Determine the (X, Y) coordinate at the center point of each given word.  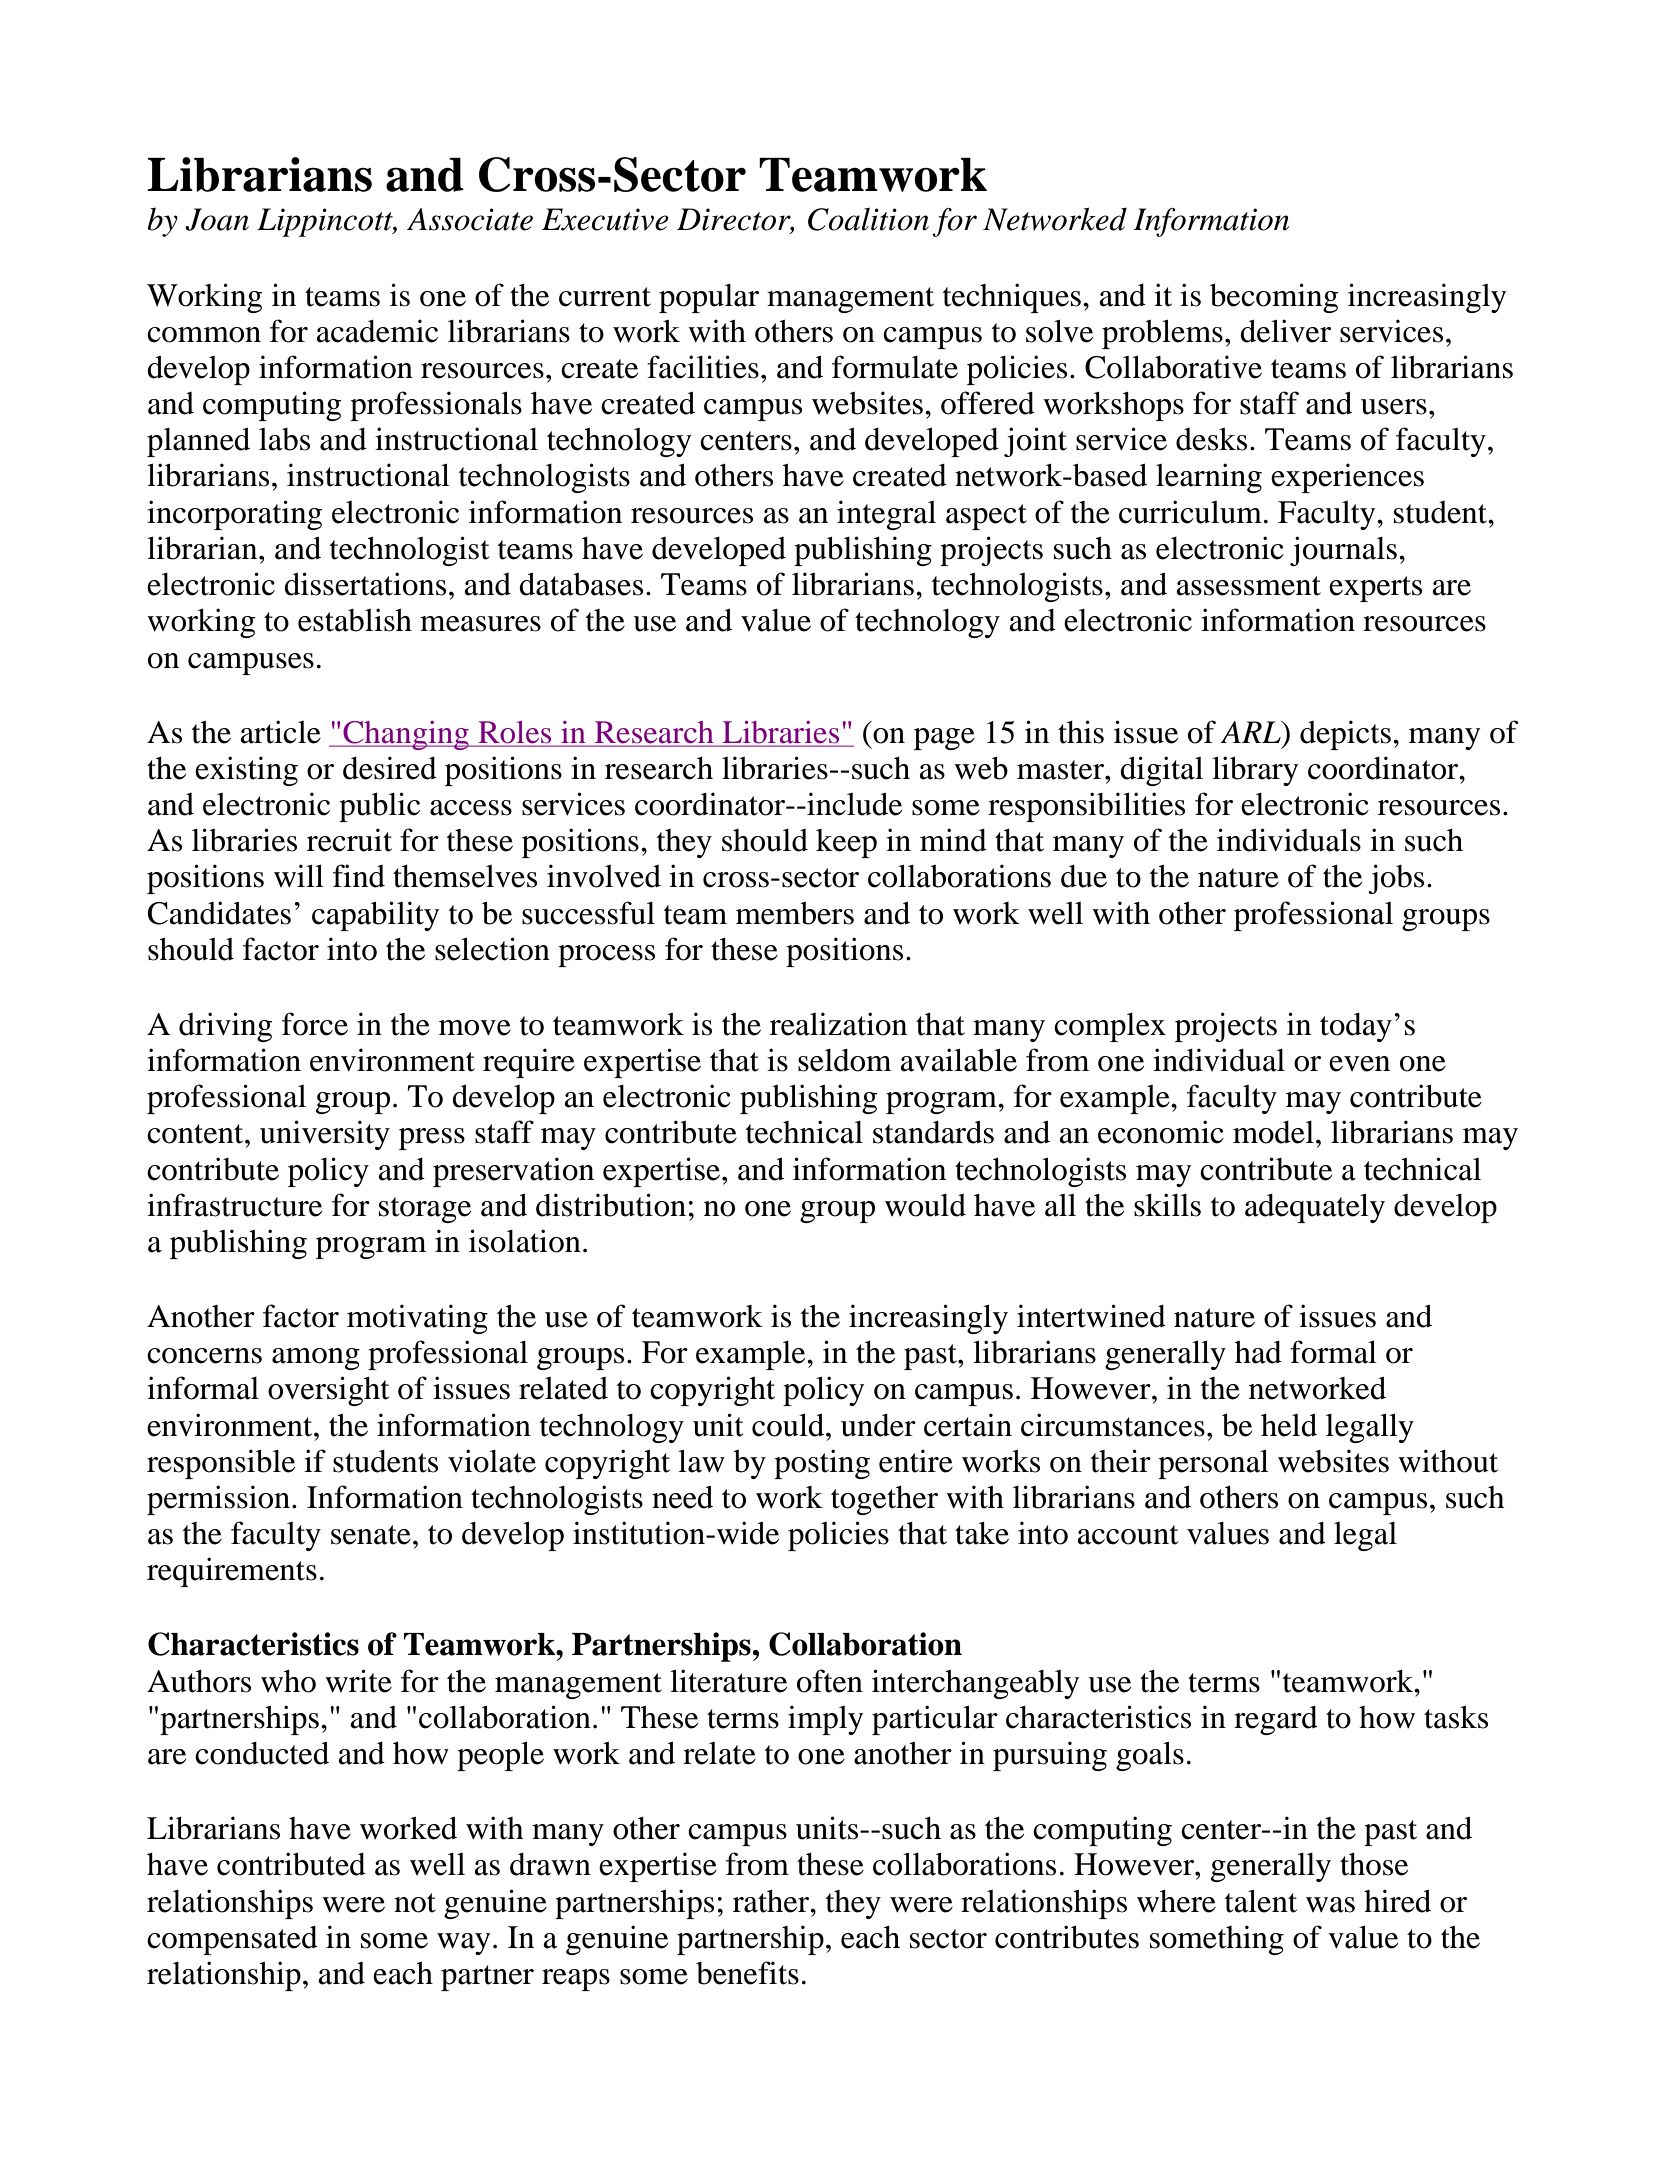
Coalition (868, 219)
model (1273, 1132)
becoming (1274, 298)
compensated (232, 1940)
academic (377, 331)
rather (772, 1901)
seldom (845, 1060)
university (325, 1135)
